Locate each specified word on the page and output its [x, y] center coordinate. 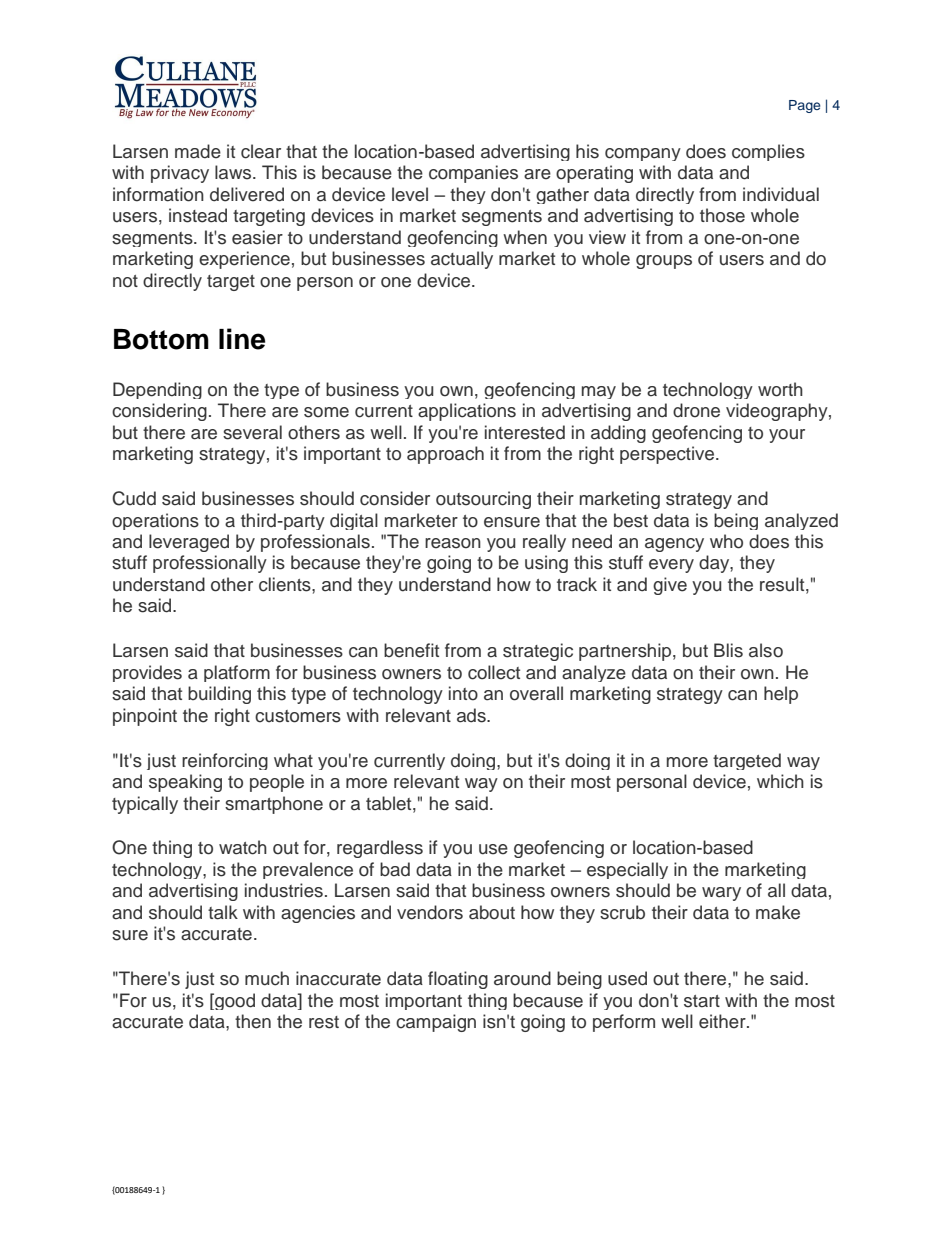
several [252, 432]
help [781, 695]
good [234, 1001]
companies [473, 174]
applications [467, 412]
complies [768, 152]
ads [472, 715]
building [219, 695]
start [702, 1001]
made [198, 151]
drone [696, 410]
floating [458, 980]
